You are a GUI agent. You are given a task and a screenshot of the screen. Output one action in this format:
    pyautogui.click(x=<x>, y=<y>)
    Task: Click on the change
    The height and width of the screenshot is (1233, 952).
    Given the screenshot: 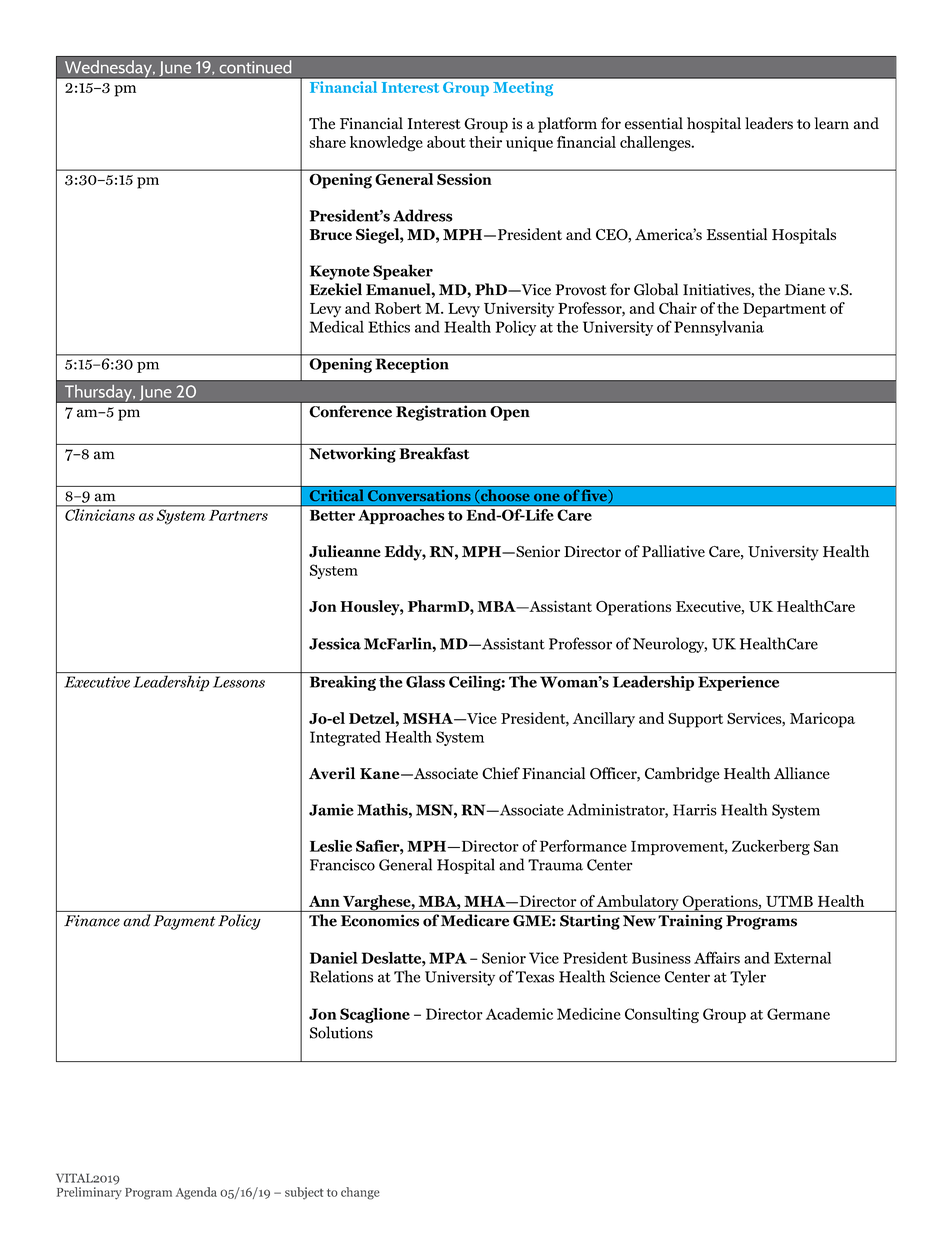 What is the action you would take?
    pyautogui.click(x=360, y=1193)
